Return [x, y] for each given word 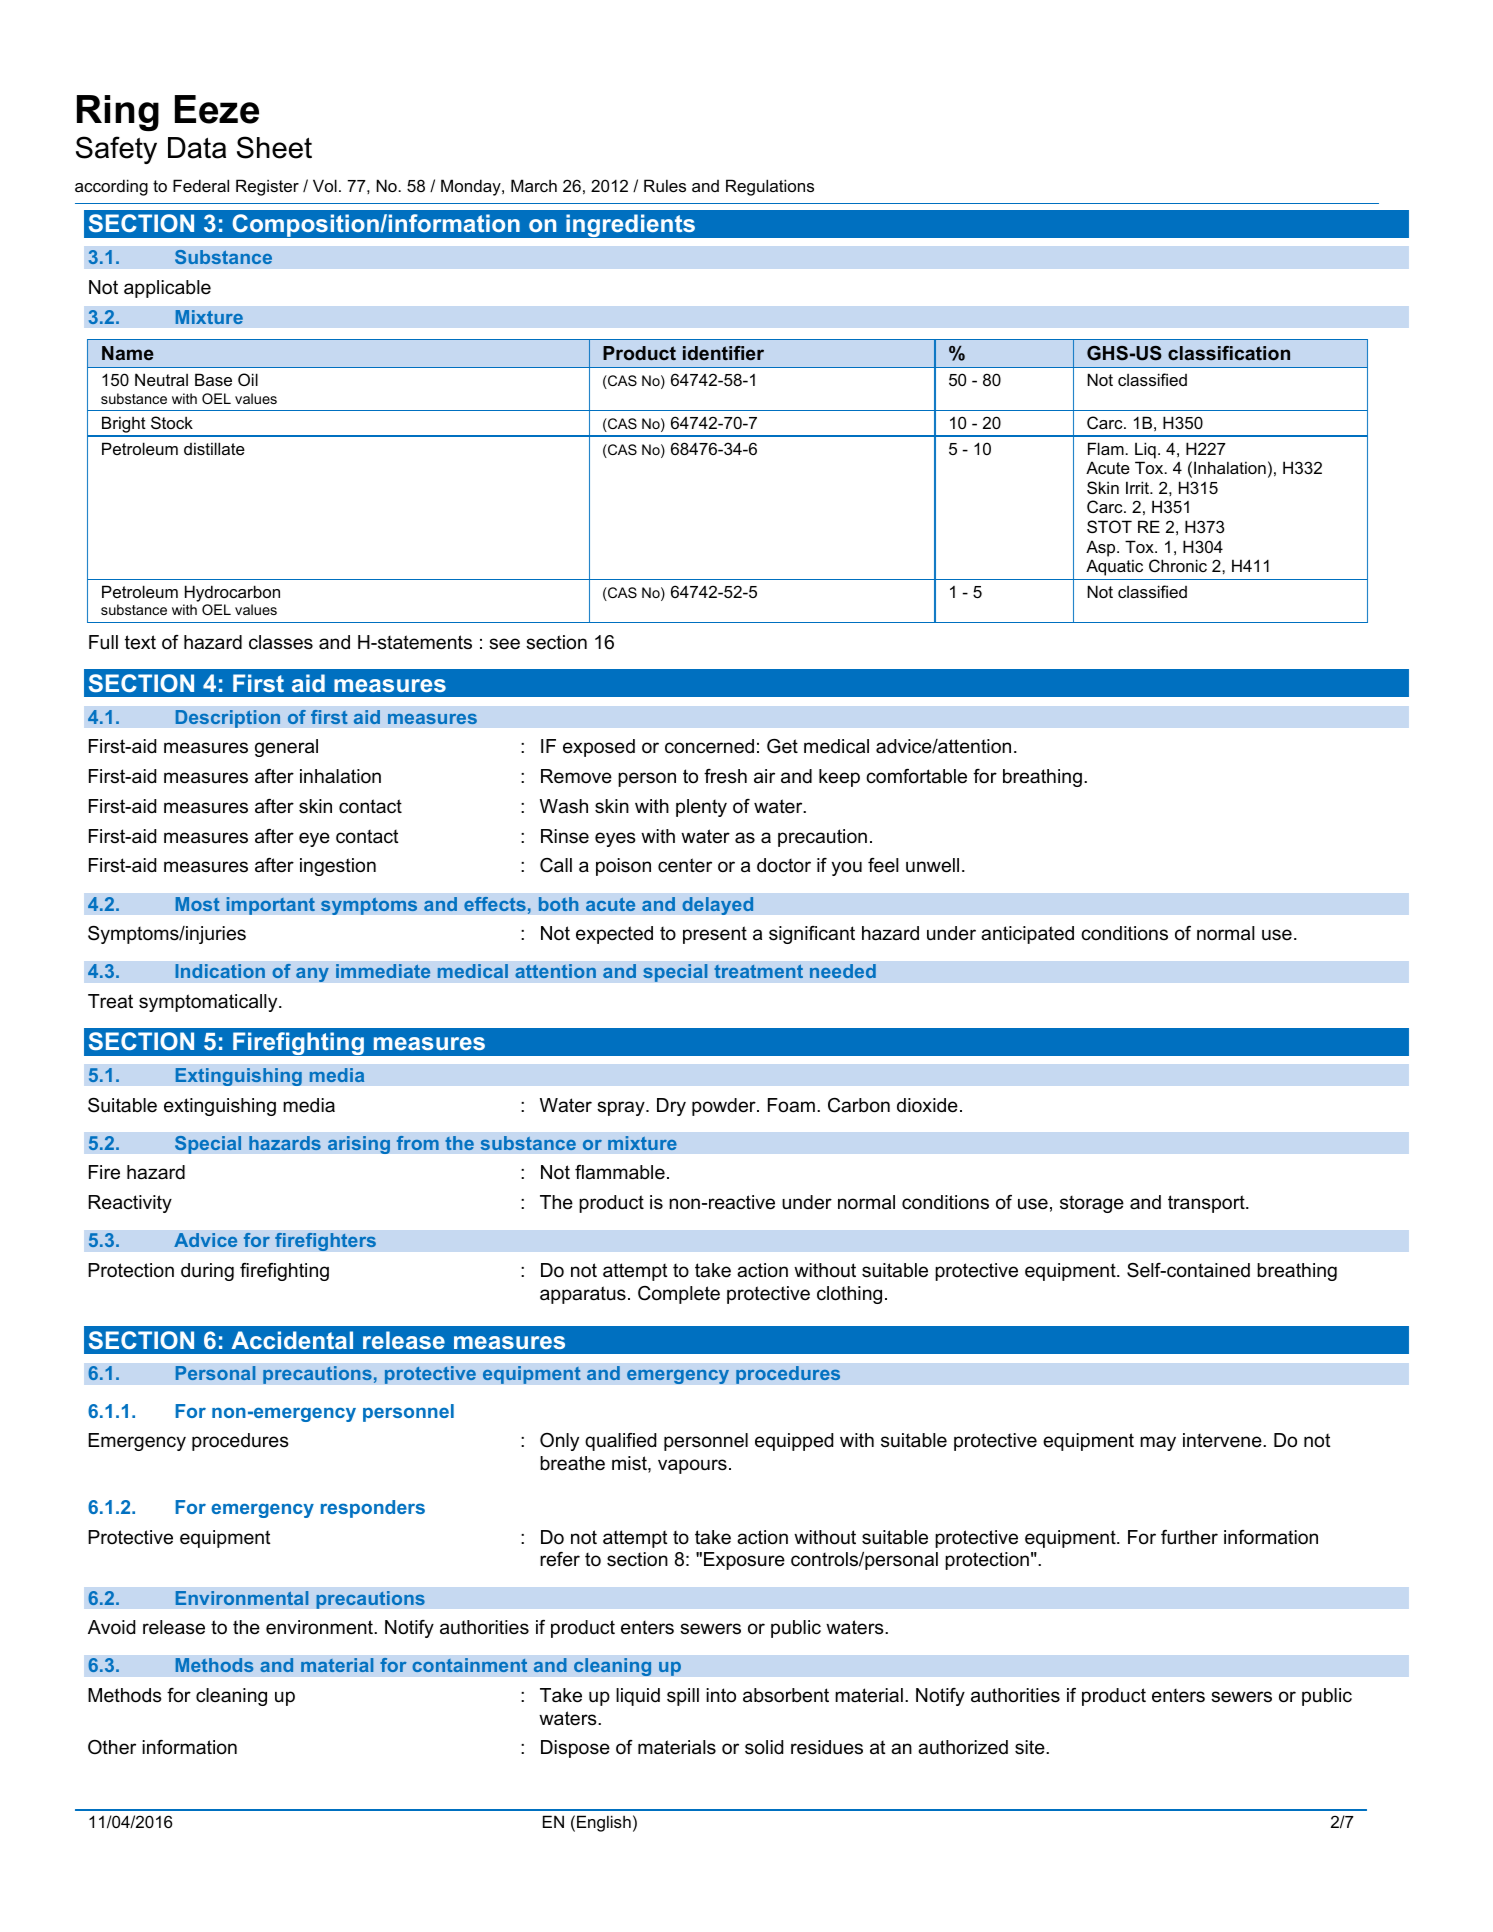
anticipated [1027, 935]
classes [281, 642]
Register [267, 187]
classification [1229, 353]
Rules [665, 185]
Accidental [292, 1340]
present [715, 935]
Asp [1102, 548]
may [1158, 1443]
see [504, 644]
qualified [620, 1442]
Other [112, 1747]
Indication [220, 971]
